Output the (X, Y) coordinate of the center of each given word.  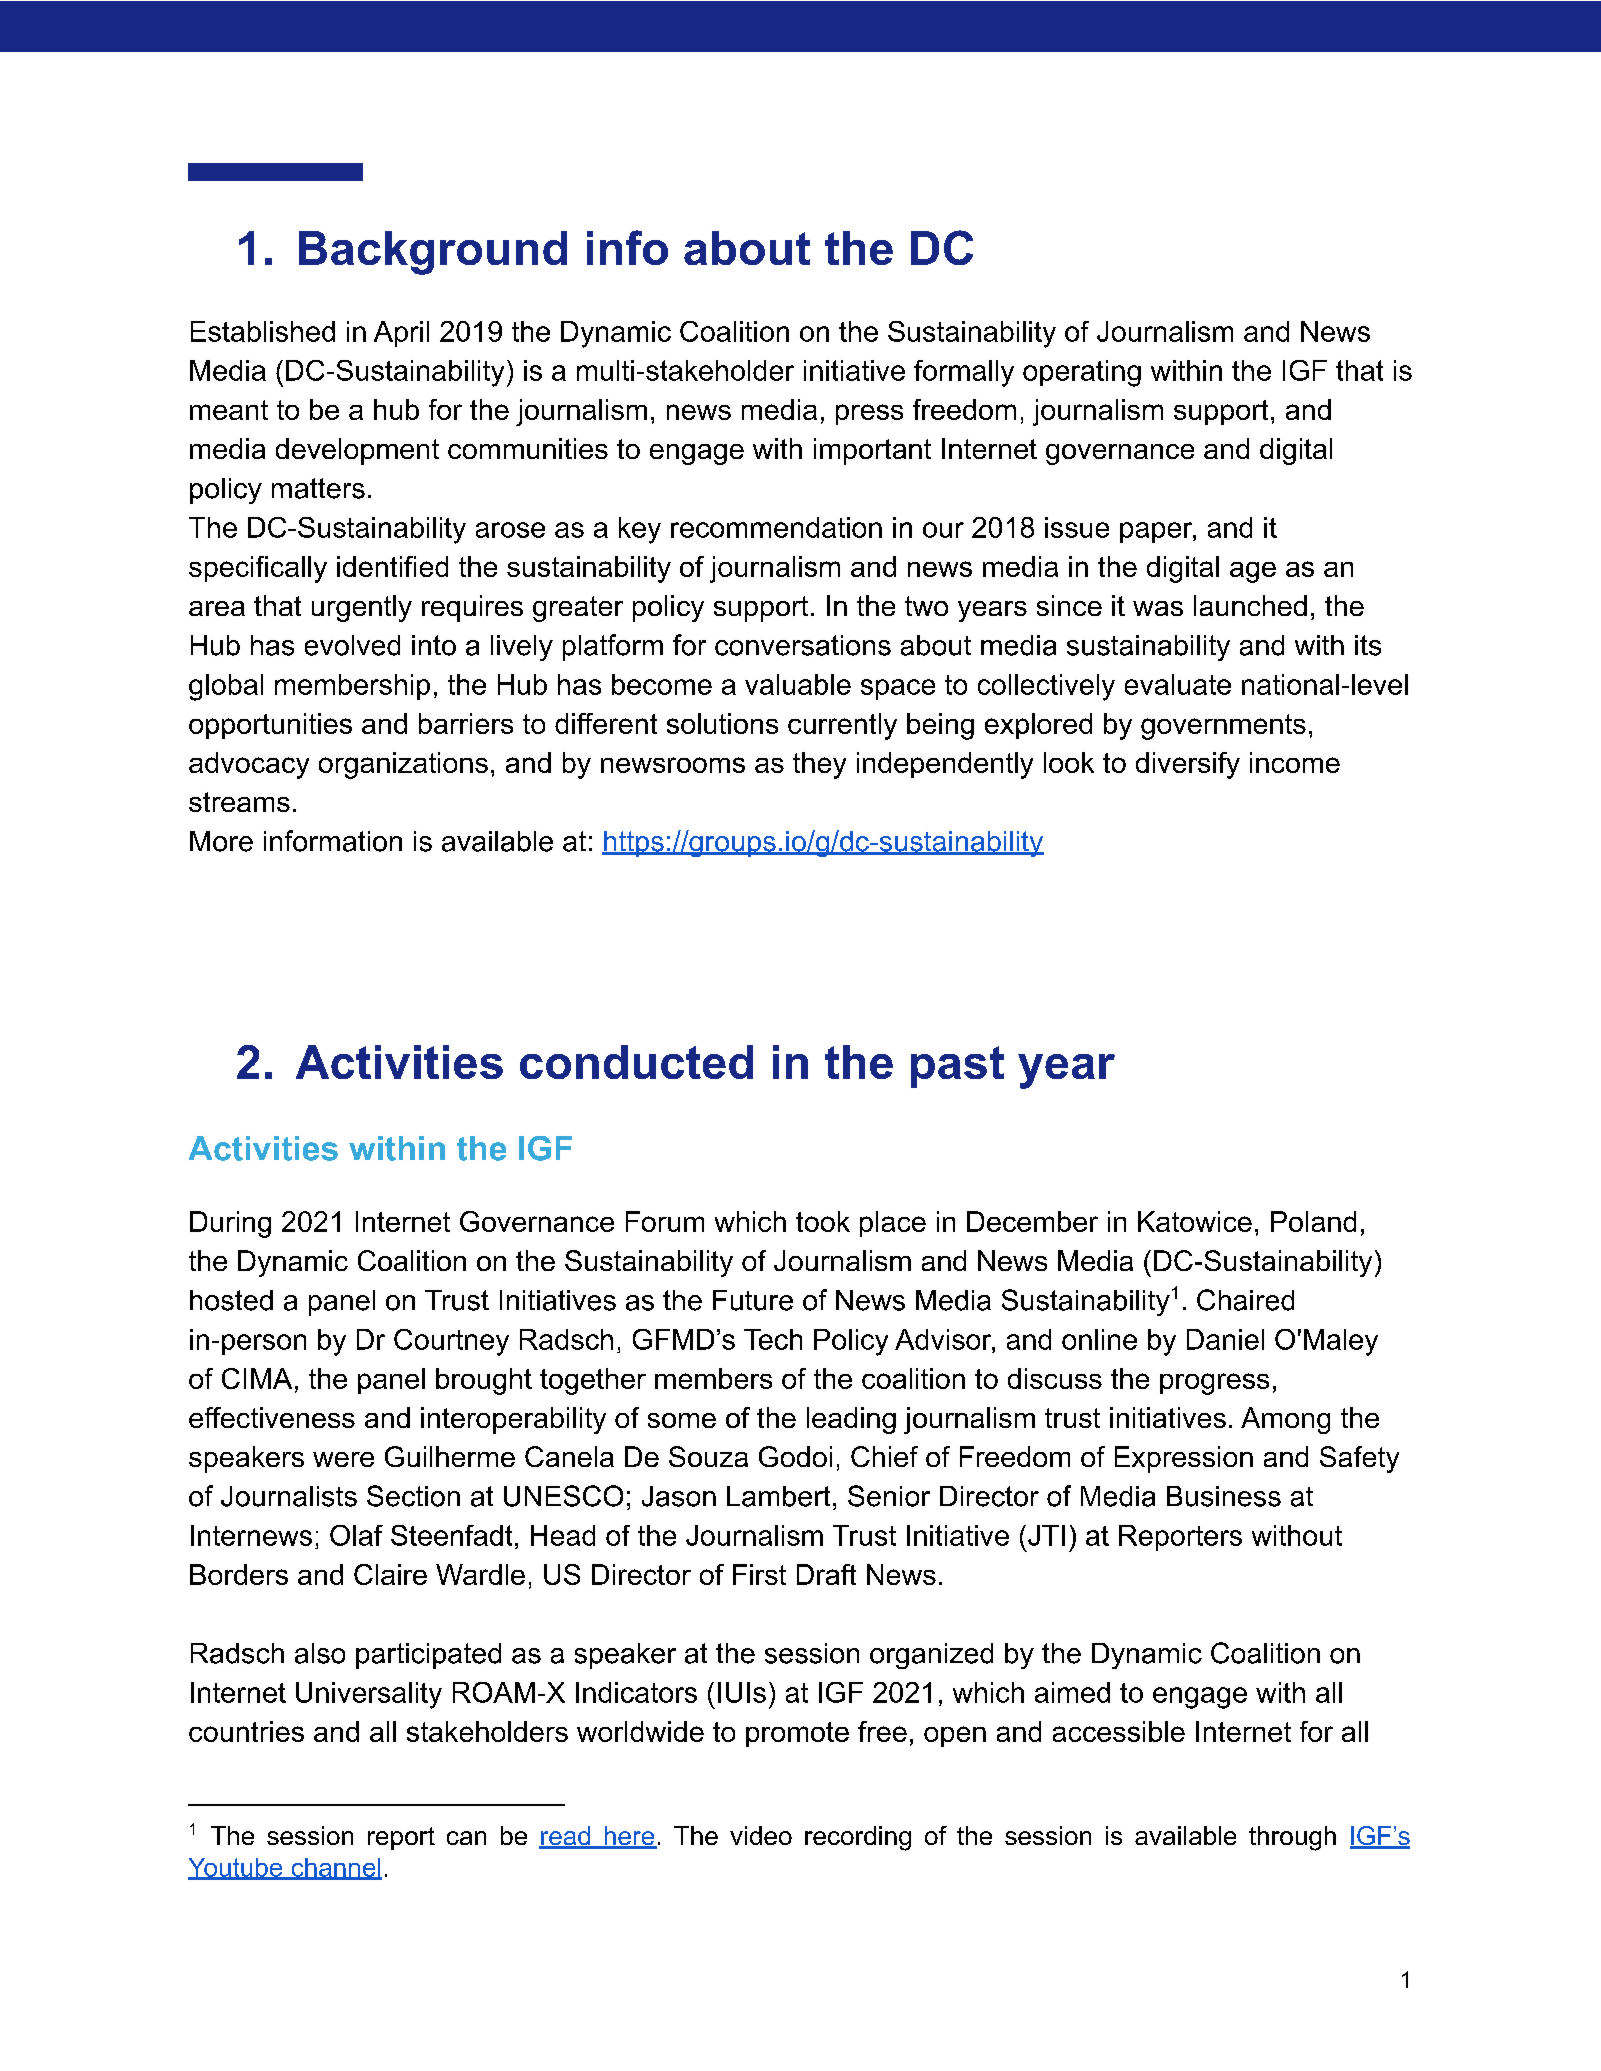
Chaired (1245, 1300)
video (761, 1835)
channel (335, 1868)
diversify (1188, 765)
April (401, 334)
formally (964, 373)
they (819, 765)
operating (1082, 373)
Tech (773, 1339)
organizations (403, 765)
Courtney (451, 1342)
